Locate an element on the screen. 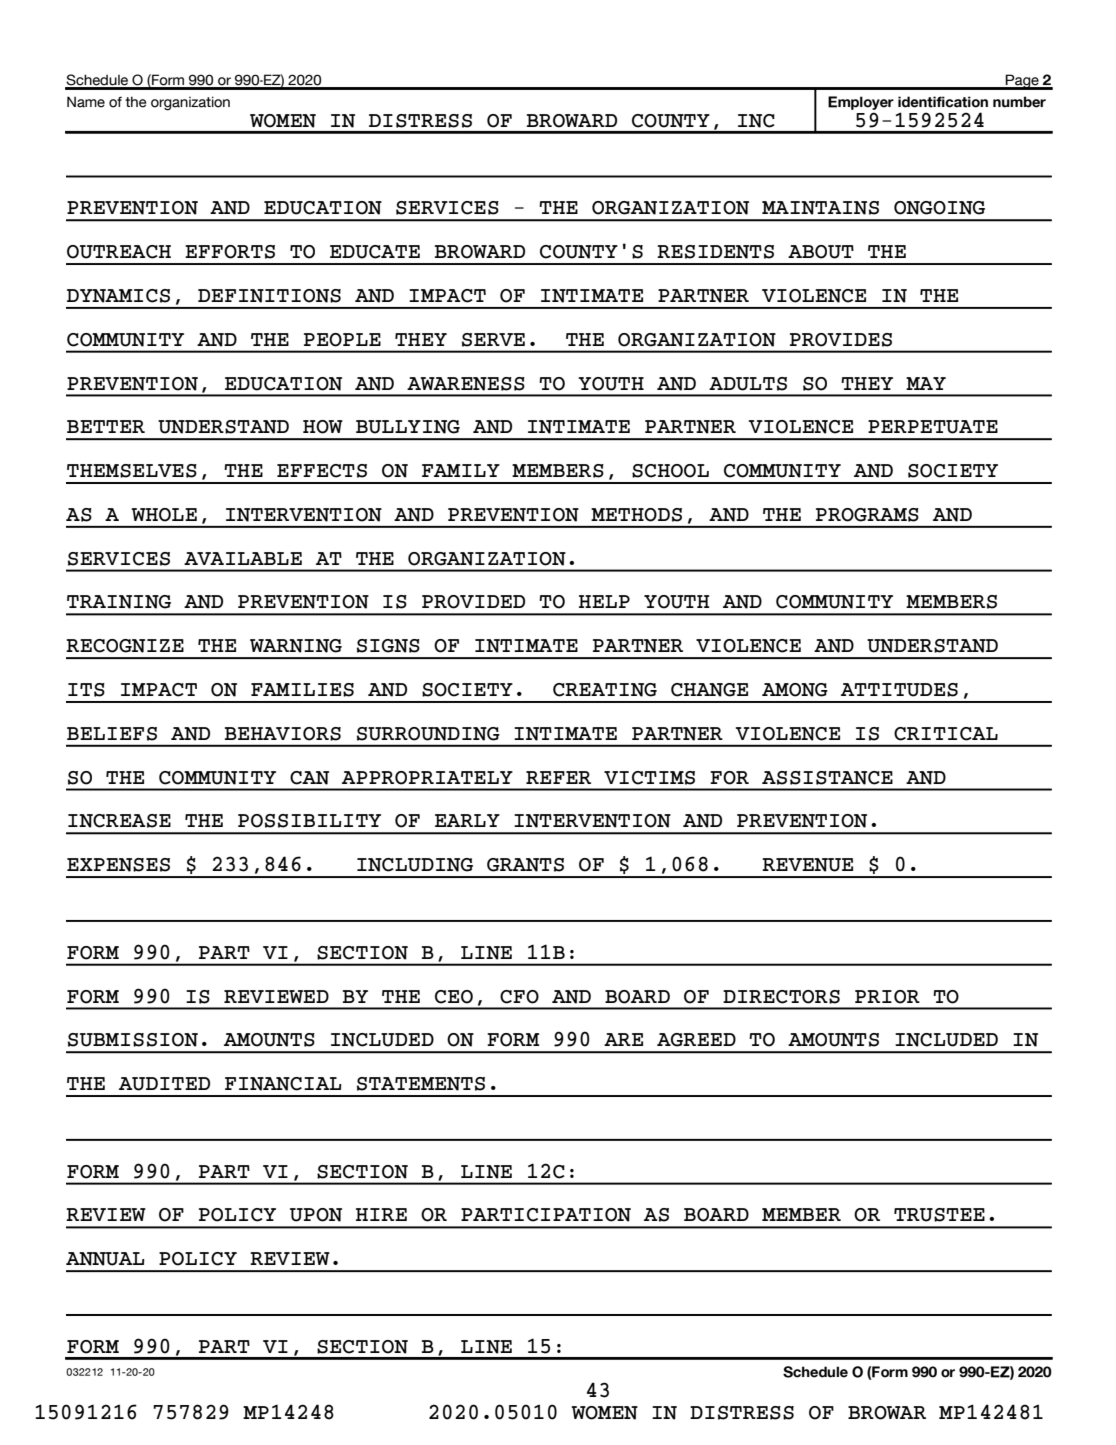 The width and height of the screenshot is (1116, 1445). RECOGNIZE is located at coordinates (125, 646).
